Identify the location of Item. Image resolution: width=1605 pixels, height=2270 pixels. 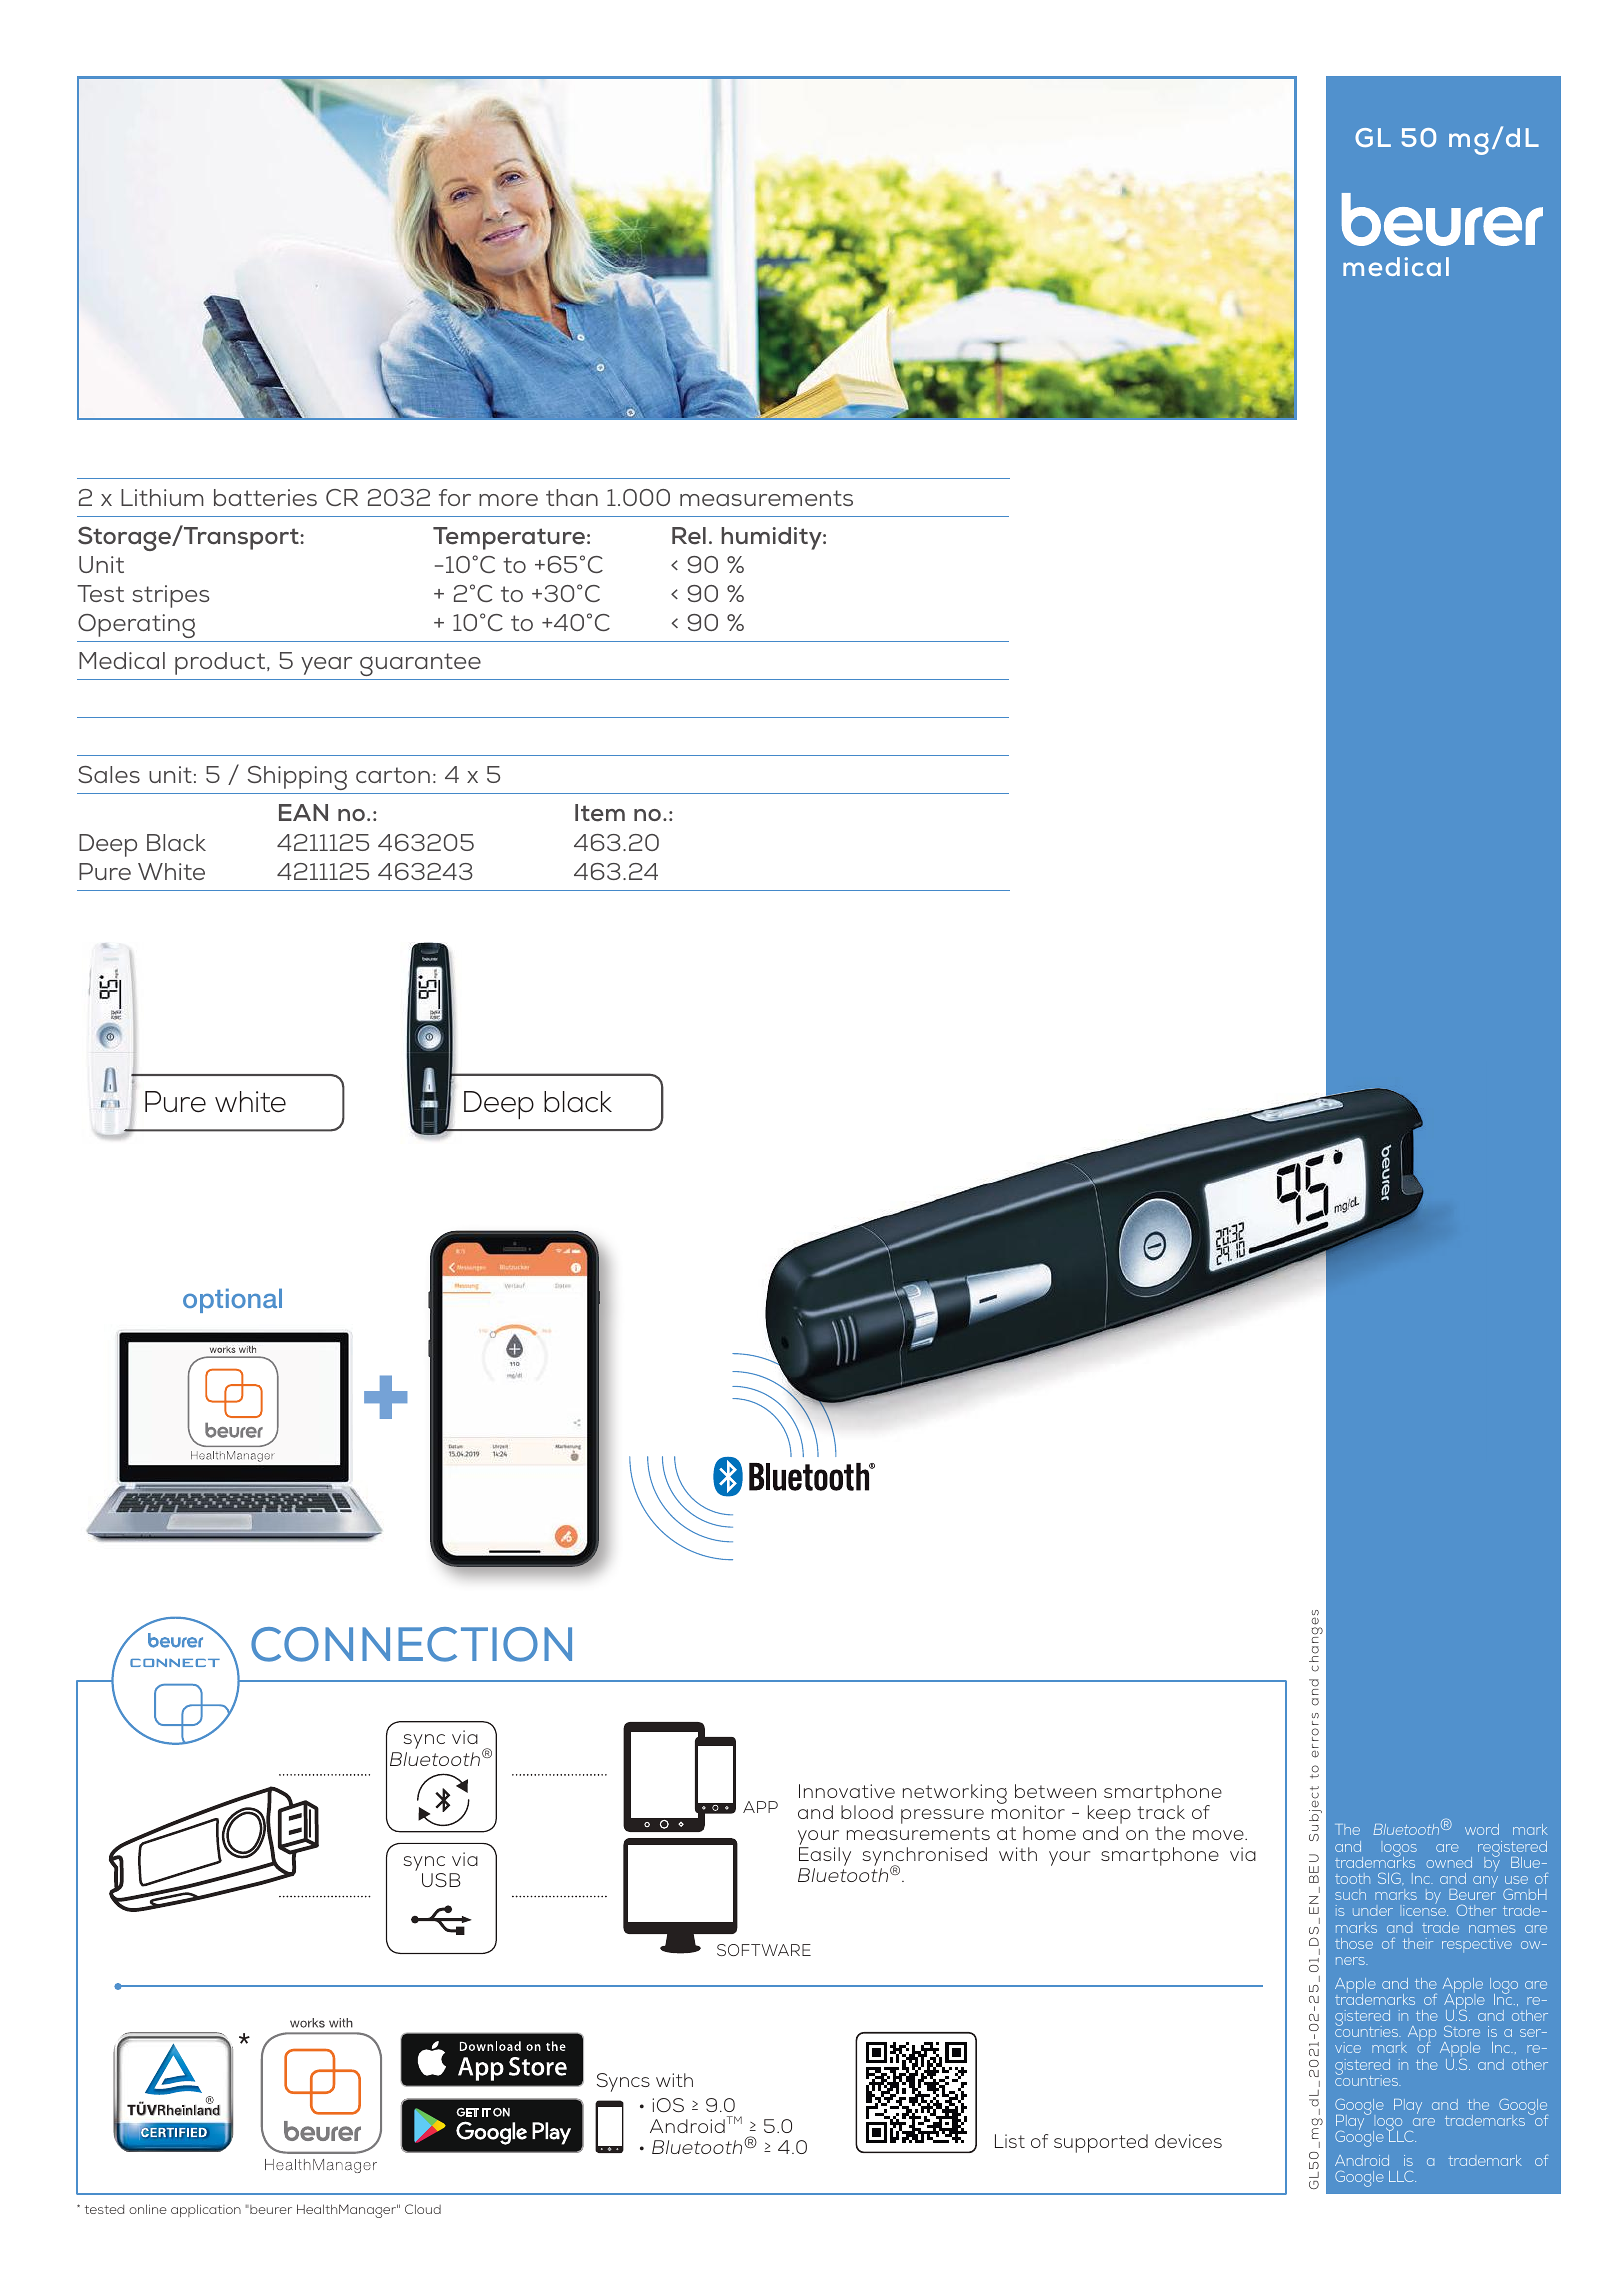
(600, 813).
